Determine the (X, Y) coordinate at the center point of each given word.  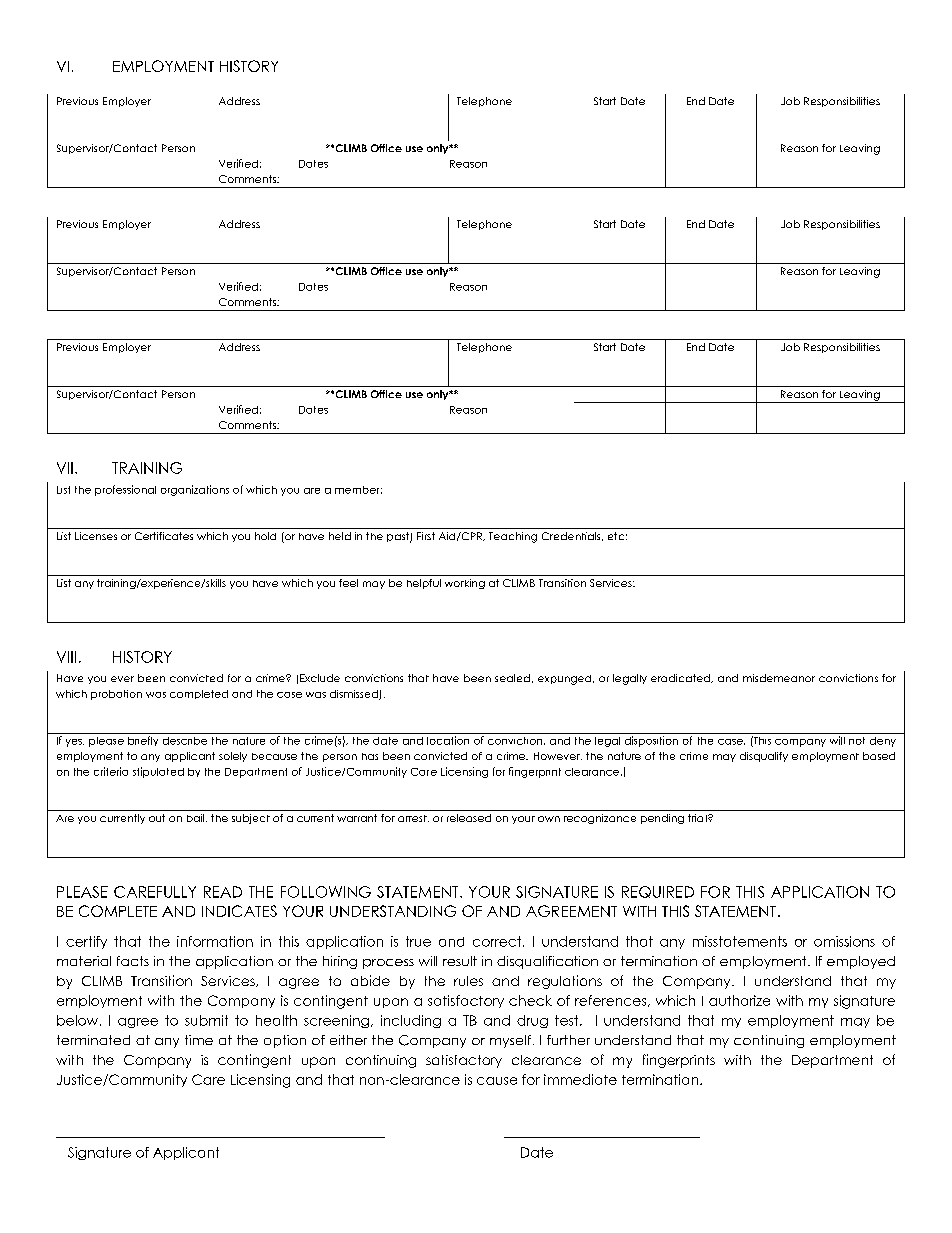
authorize (739, 1000)
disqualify (764, 757)
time (199, 1040)
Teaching (513, 537)
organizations (195, 490)
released (469, 818)
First (426, 536)
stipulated (158, 772)
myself (510, 1041)
